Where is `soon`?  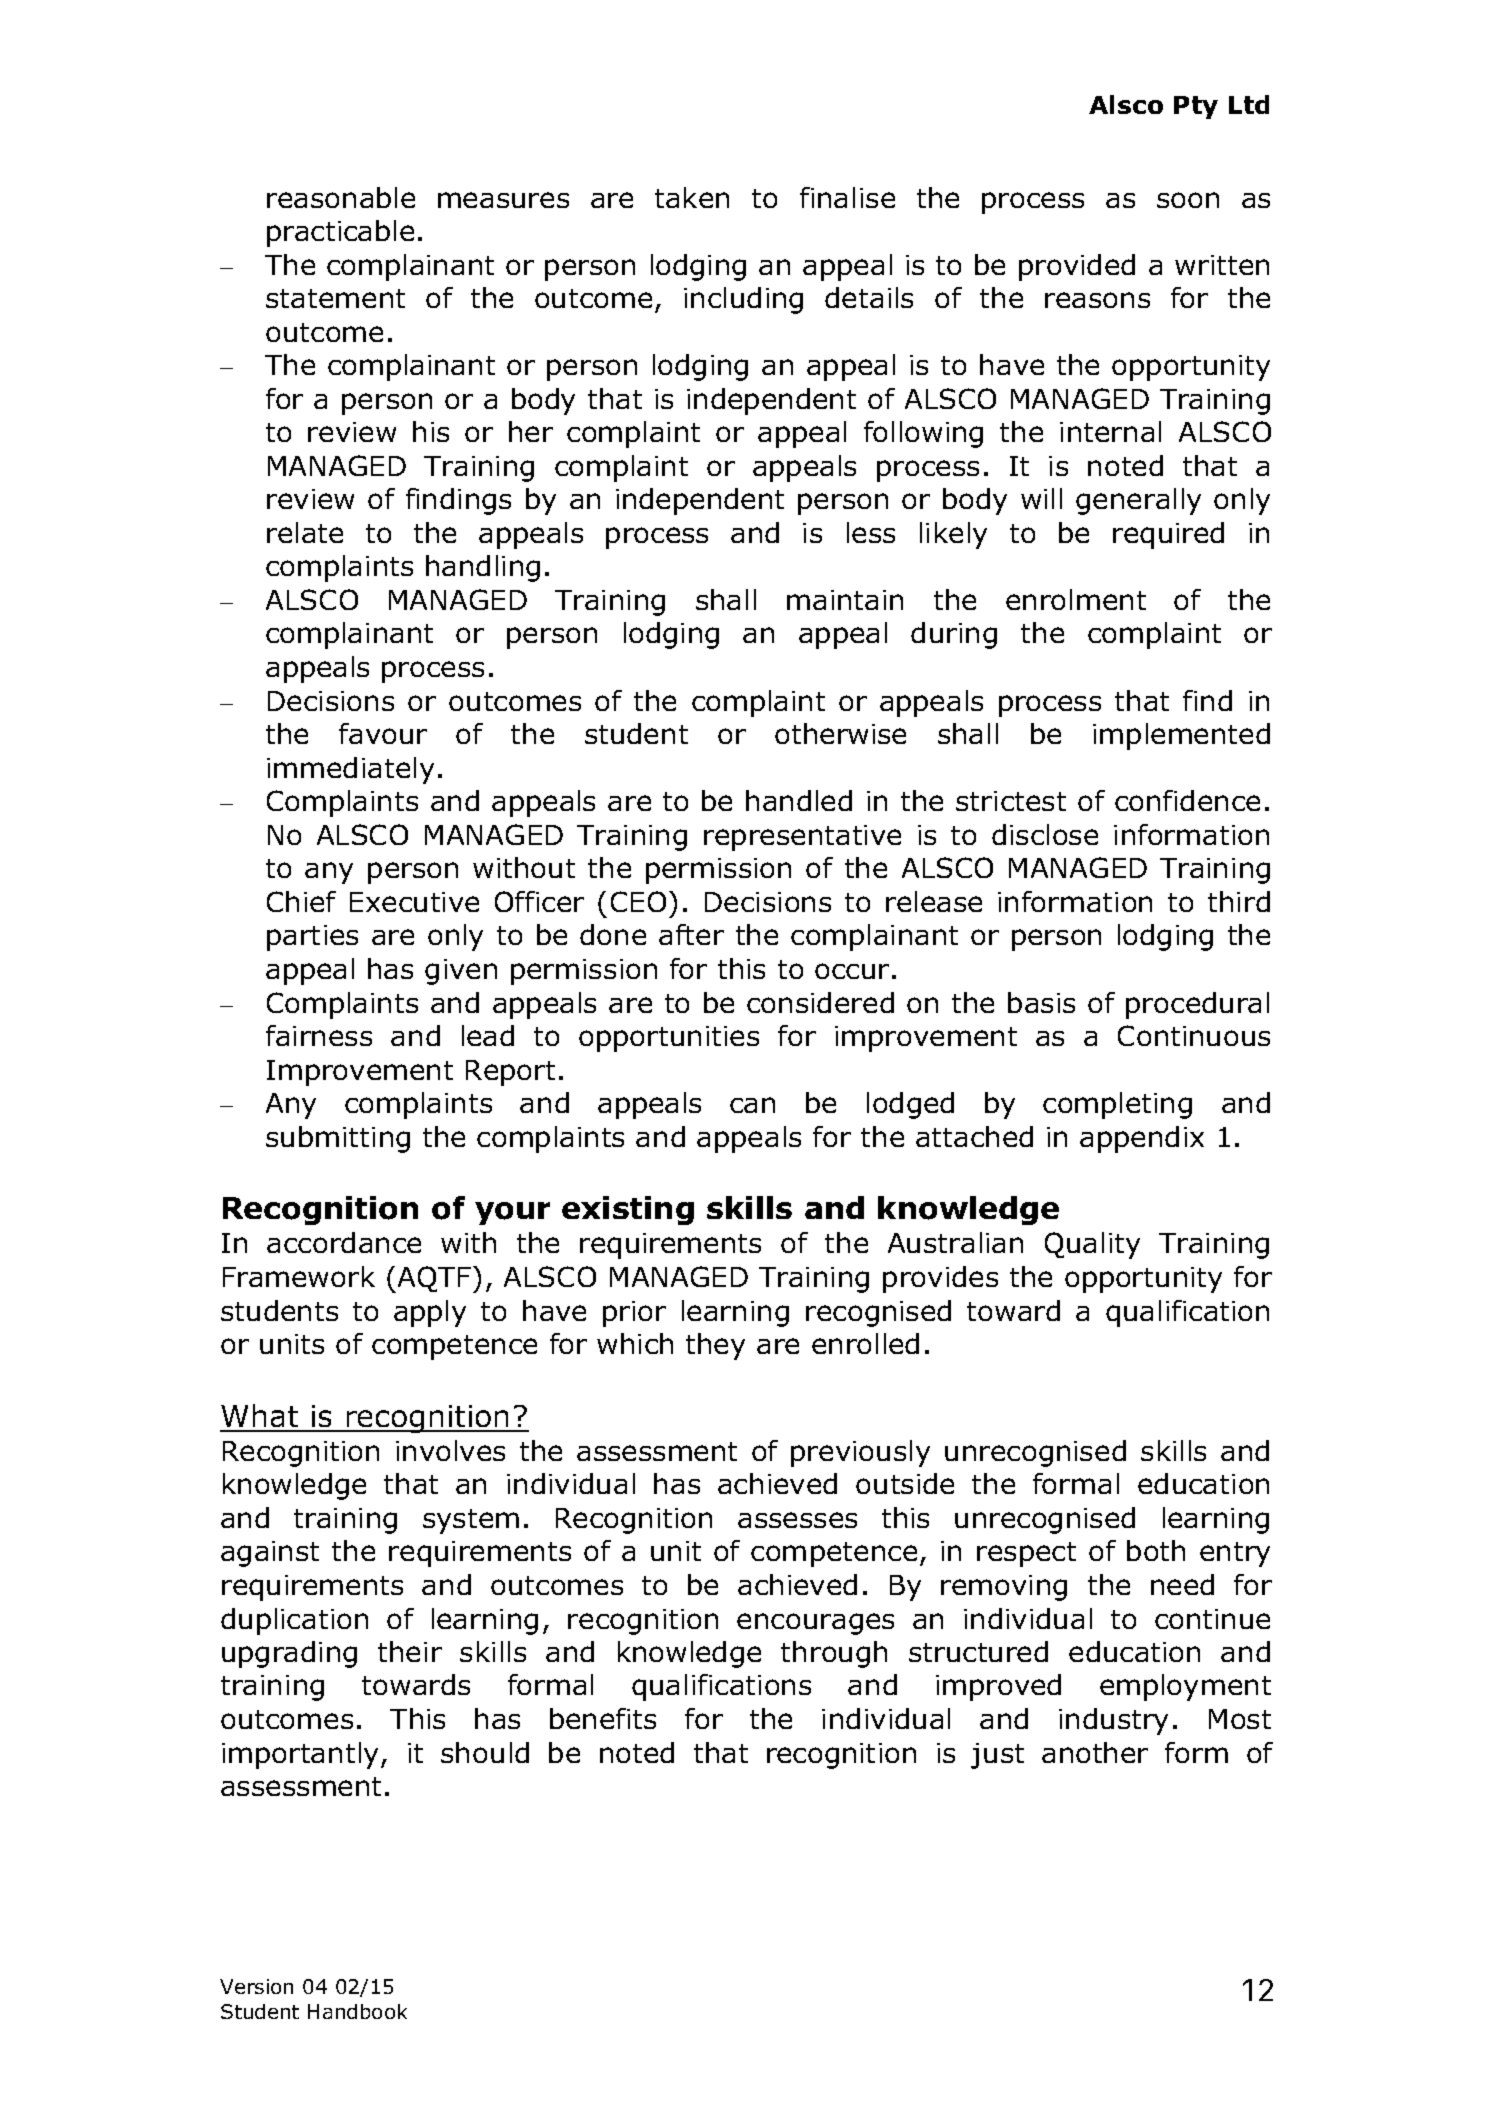
soon is located at coordinates (1188, 200).
